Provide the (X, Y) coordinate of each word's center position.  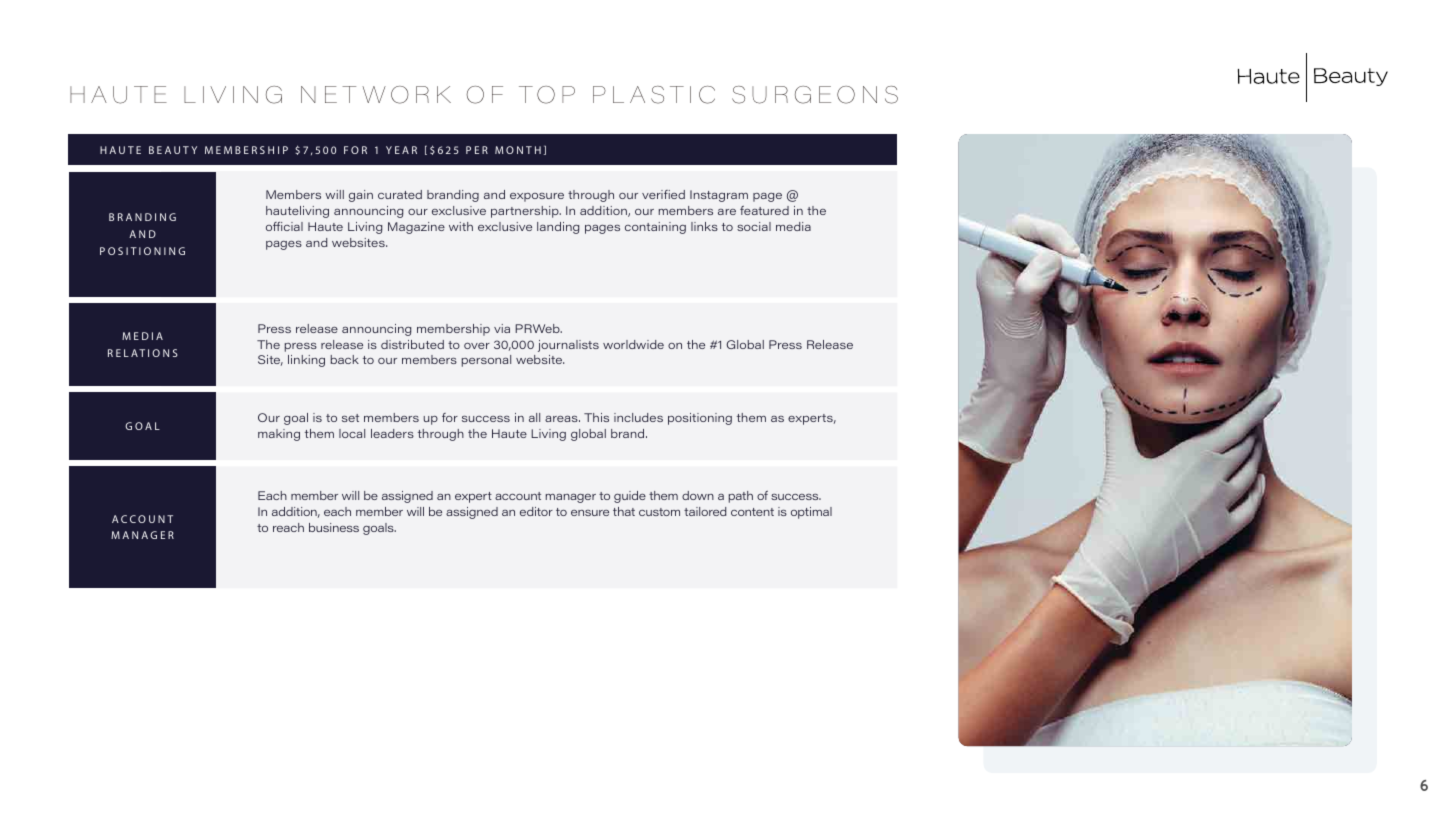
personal (486, 361)
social (754, 226)
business (334, 527)
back (344, 359)
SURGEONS (815, 95)
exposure (537, 197)
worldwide (633, 344)
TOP (547, 95)
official (284, 226)
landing (558, 228)
